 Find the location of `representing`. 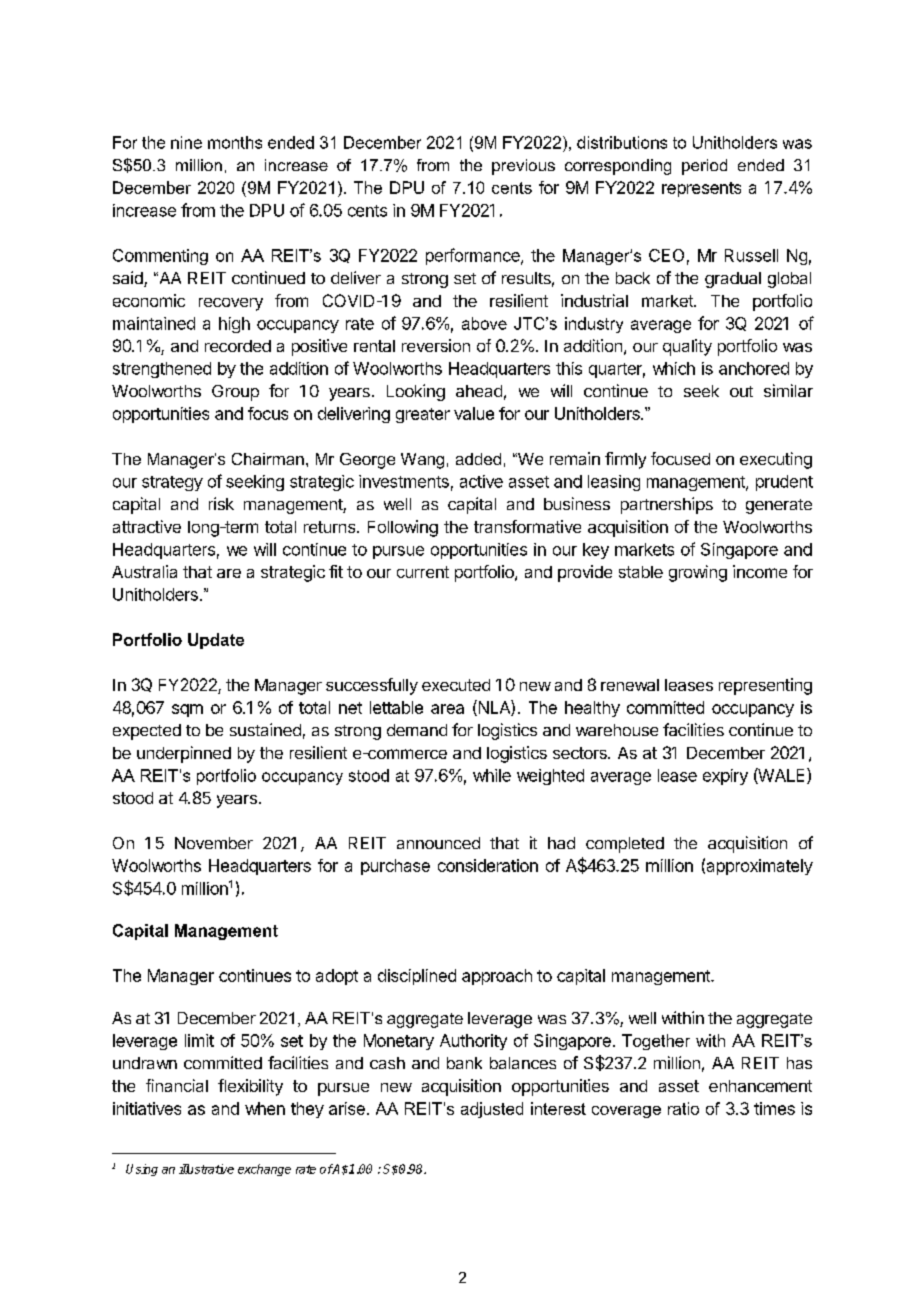

representing is located at coordinates (765, 686).
